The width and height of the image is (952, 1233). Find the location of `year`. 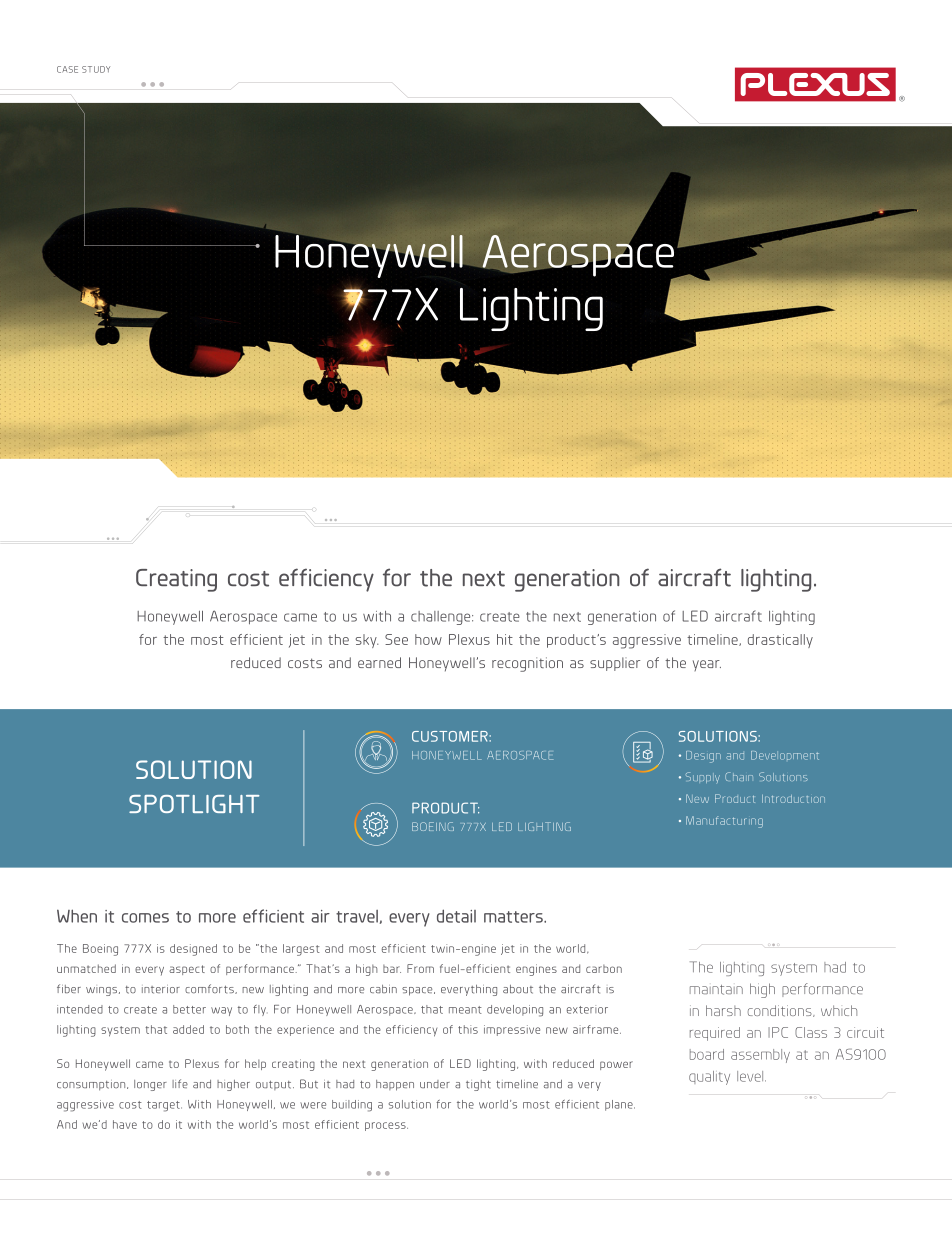

year is located at coordinates (707, 665).
